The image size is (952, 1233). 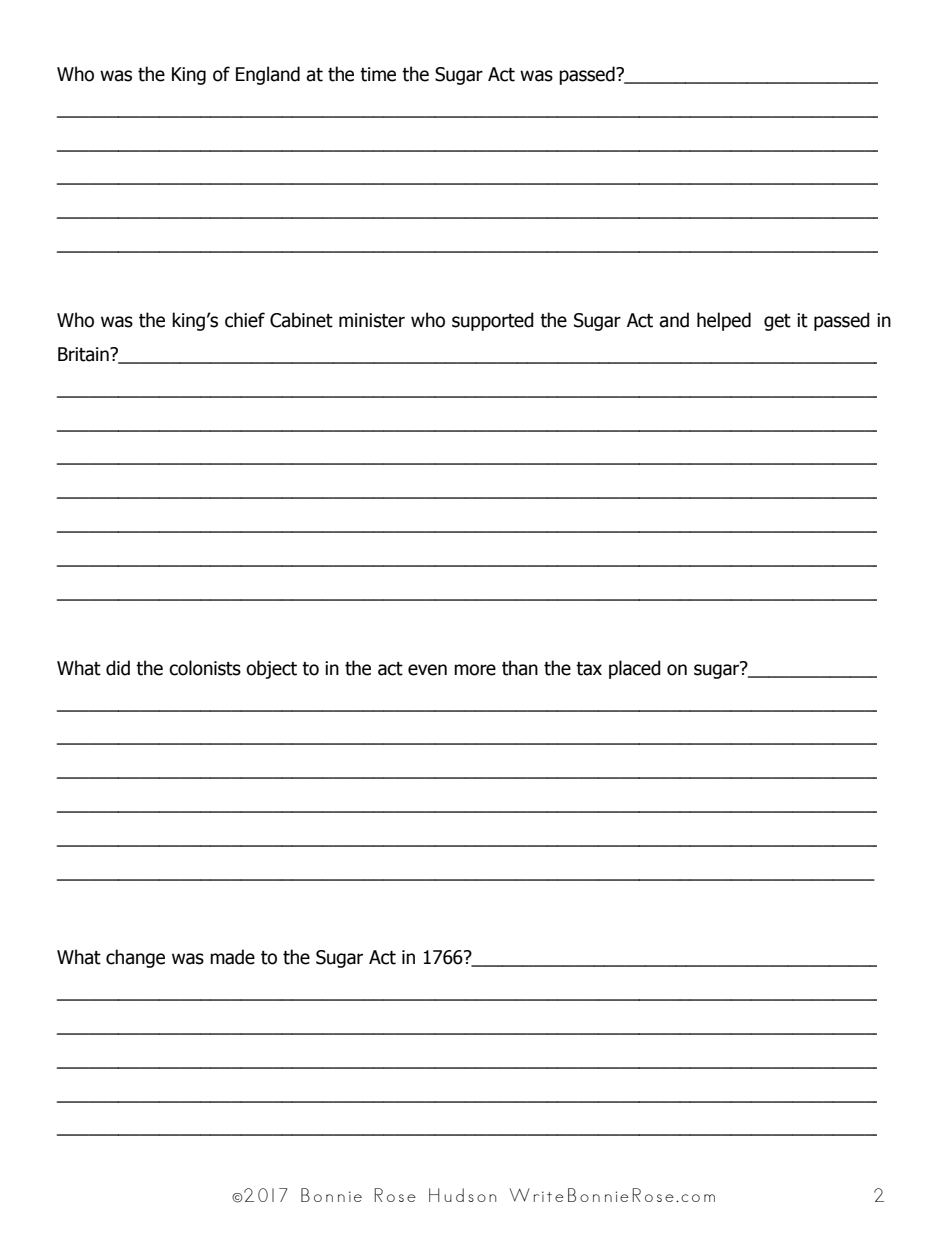 I want to click on supported, so click(x=493, y=321).
